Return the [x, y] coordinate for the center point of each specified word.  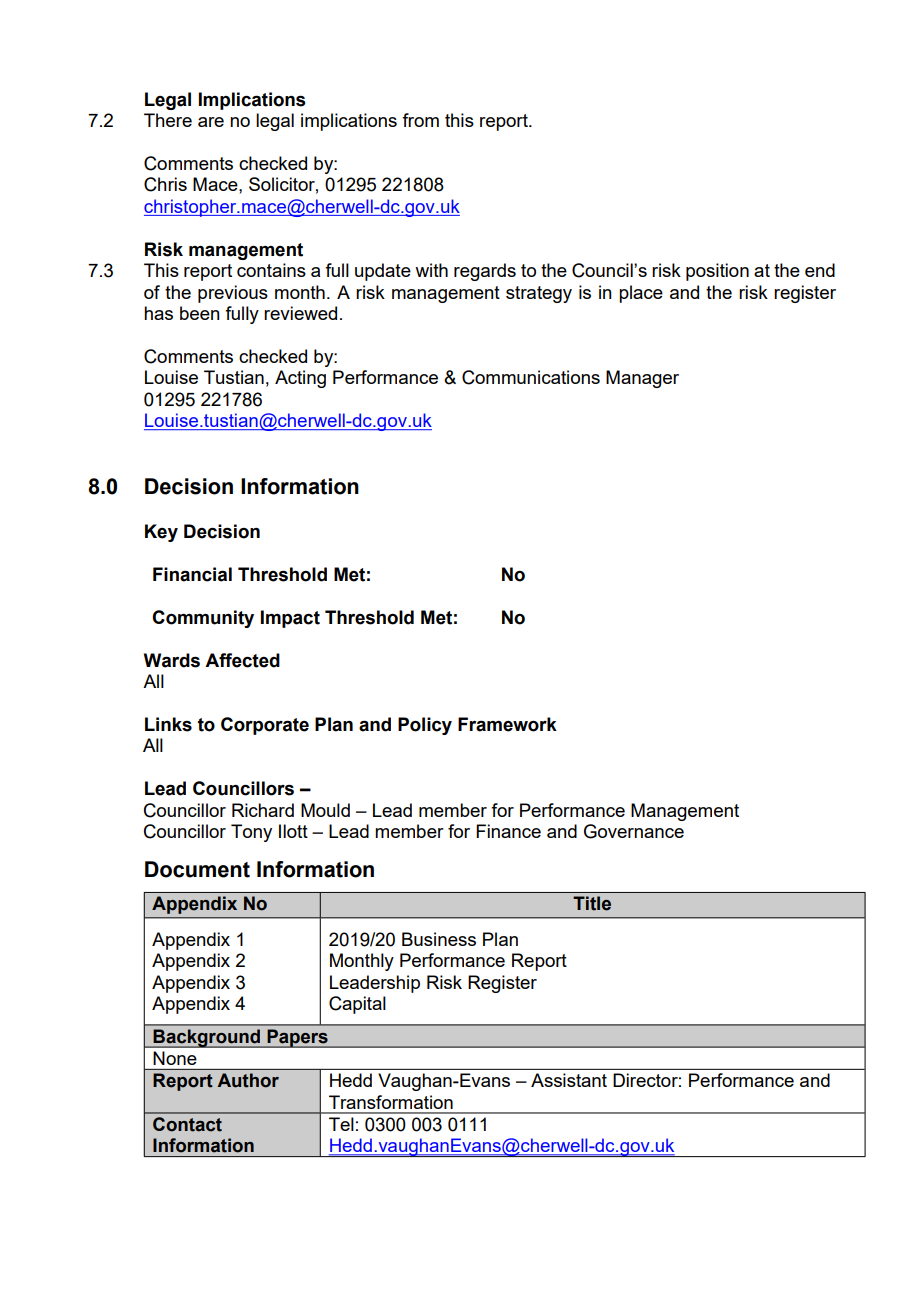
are [211, 122]
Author [248, 1080]
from [420, 120]
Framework [507, 724]
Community [203, 619]
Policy [425, 726]
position [717, 272]
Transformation [391, 1102]
